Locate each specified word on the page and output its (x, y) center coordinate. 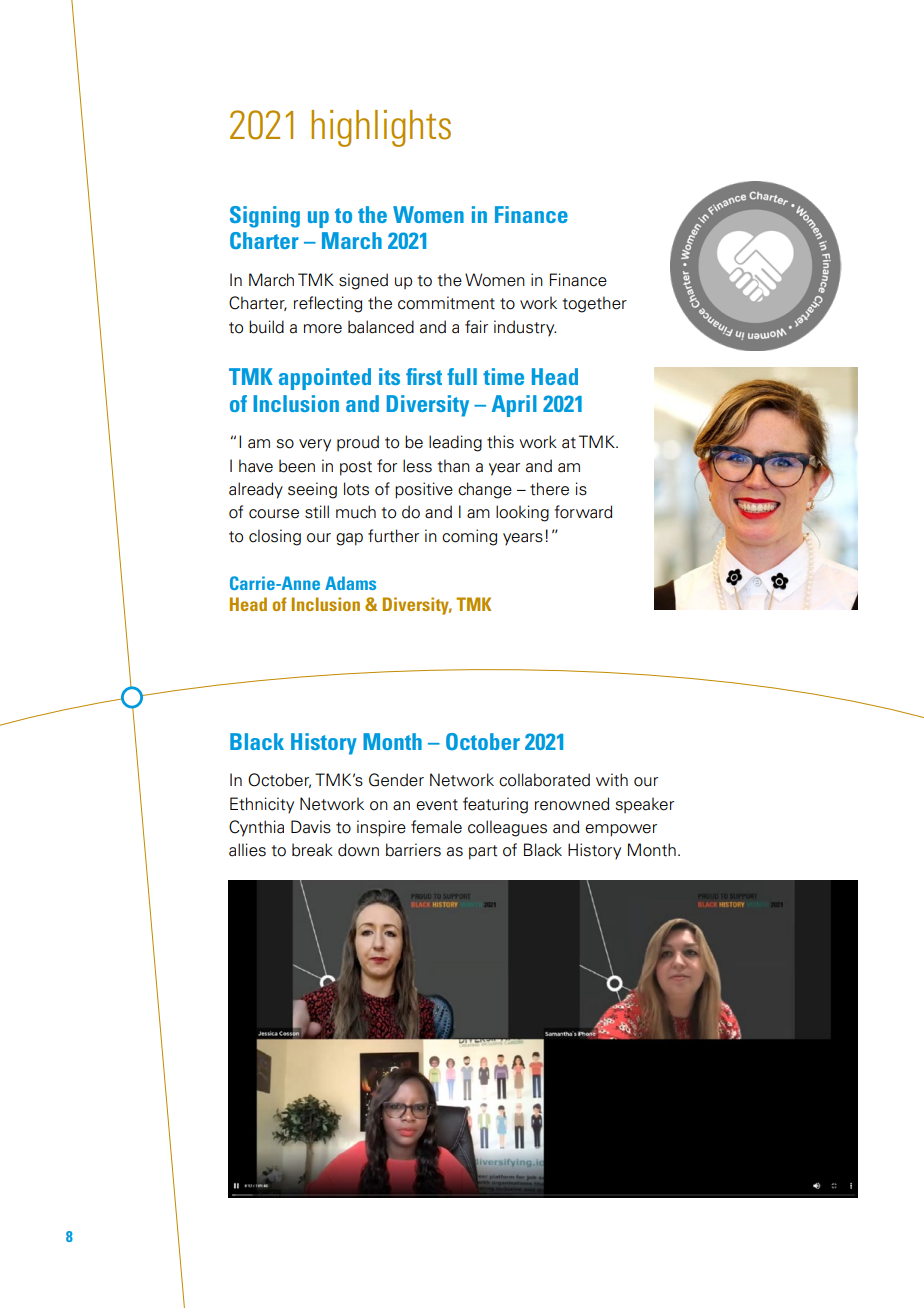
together (594, 304)
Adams (350, 583)
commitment (446, 303)
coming (469, 537)
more (323, 329)
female (436, 827)
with (612, 780)
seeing (312, 490)
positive (424, 490)
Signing (265, 217)
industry (525, 328)
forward (583, 512)
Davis (311, 827)
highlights (381, 128)
